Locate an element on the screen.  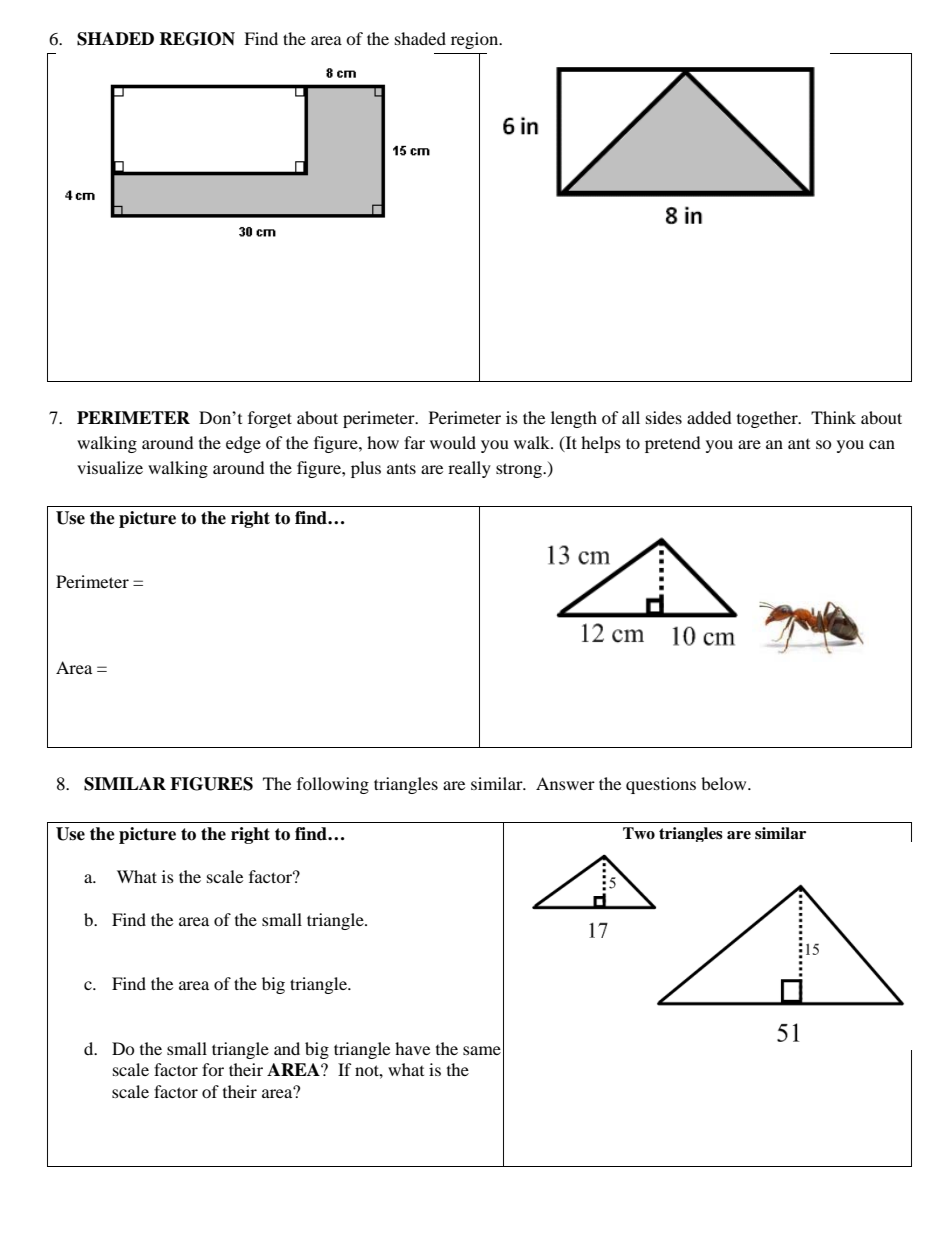
have is located at coordinates (412, 1048).
